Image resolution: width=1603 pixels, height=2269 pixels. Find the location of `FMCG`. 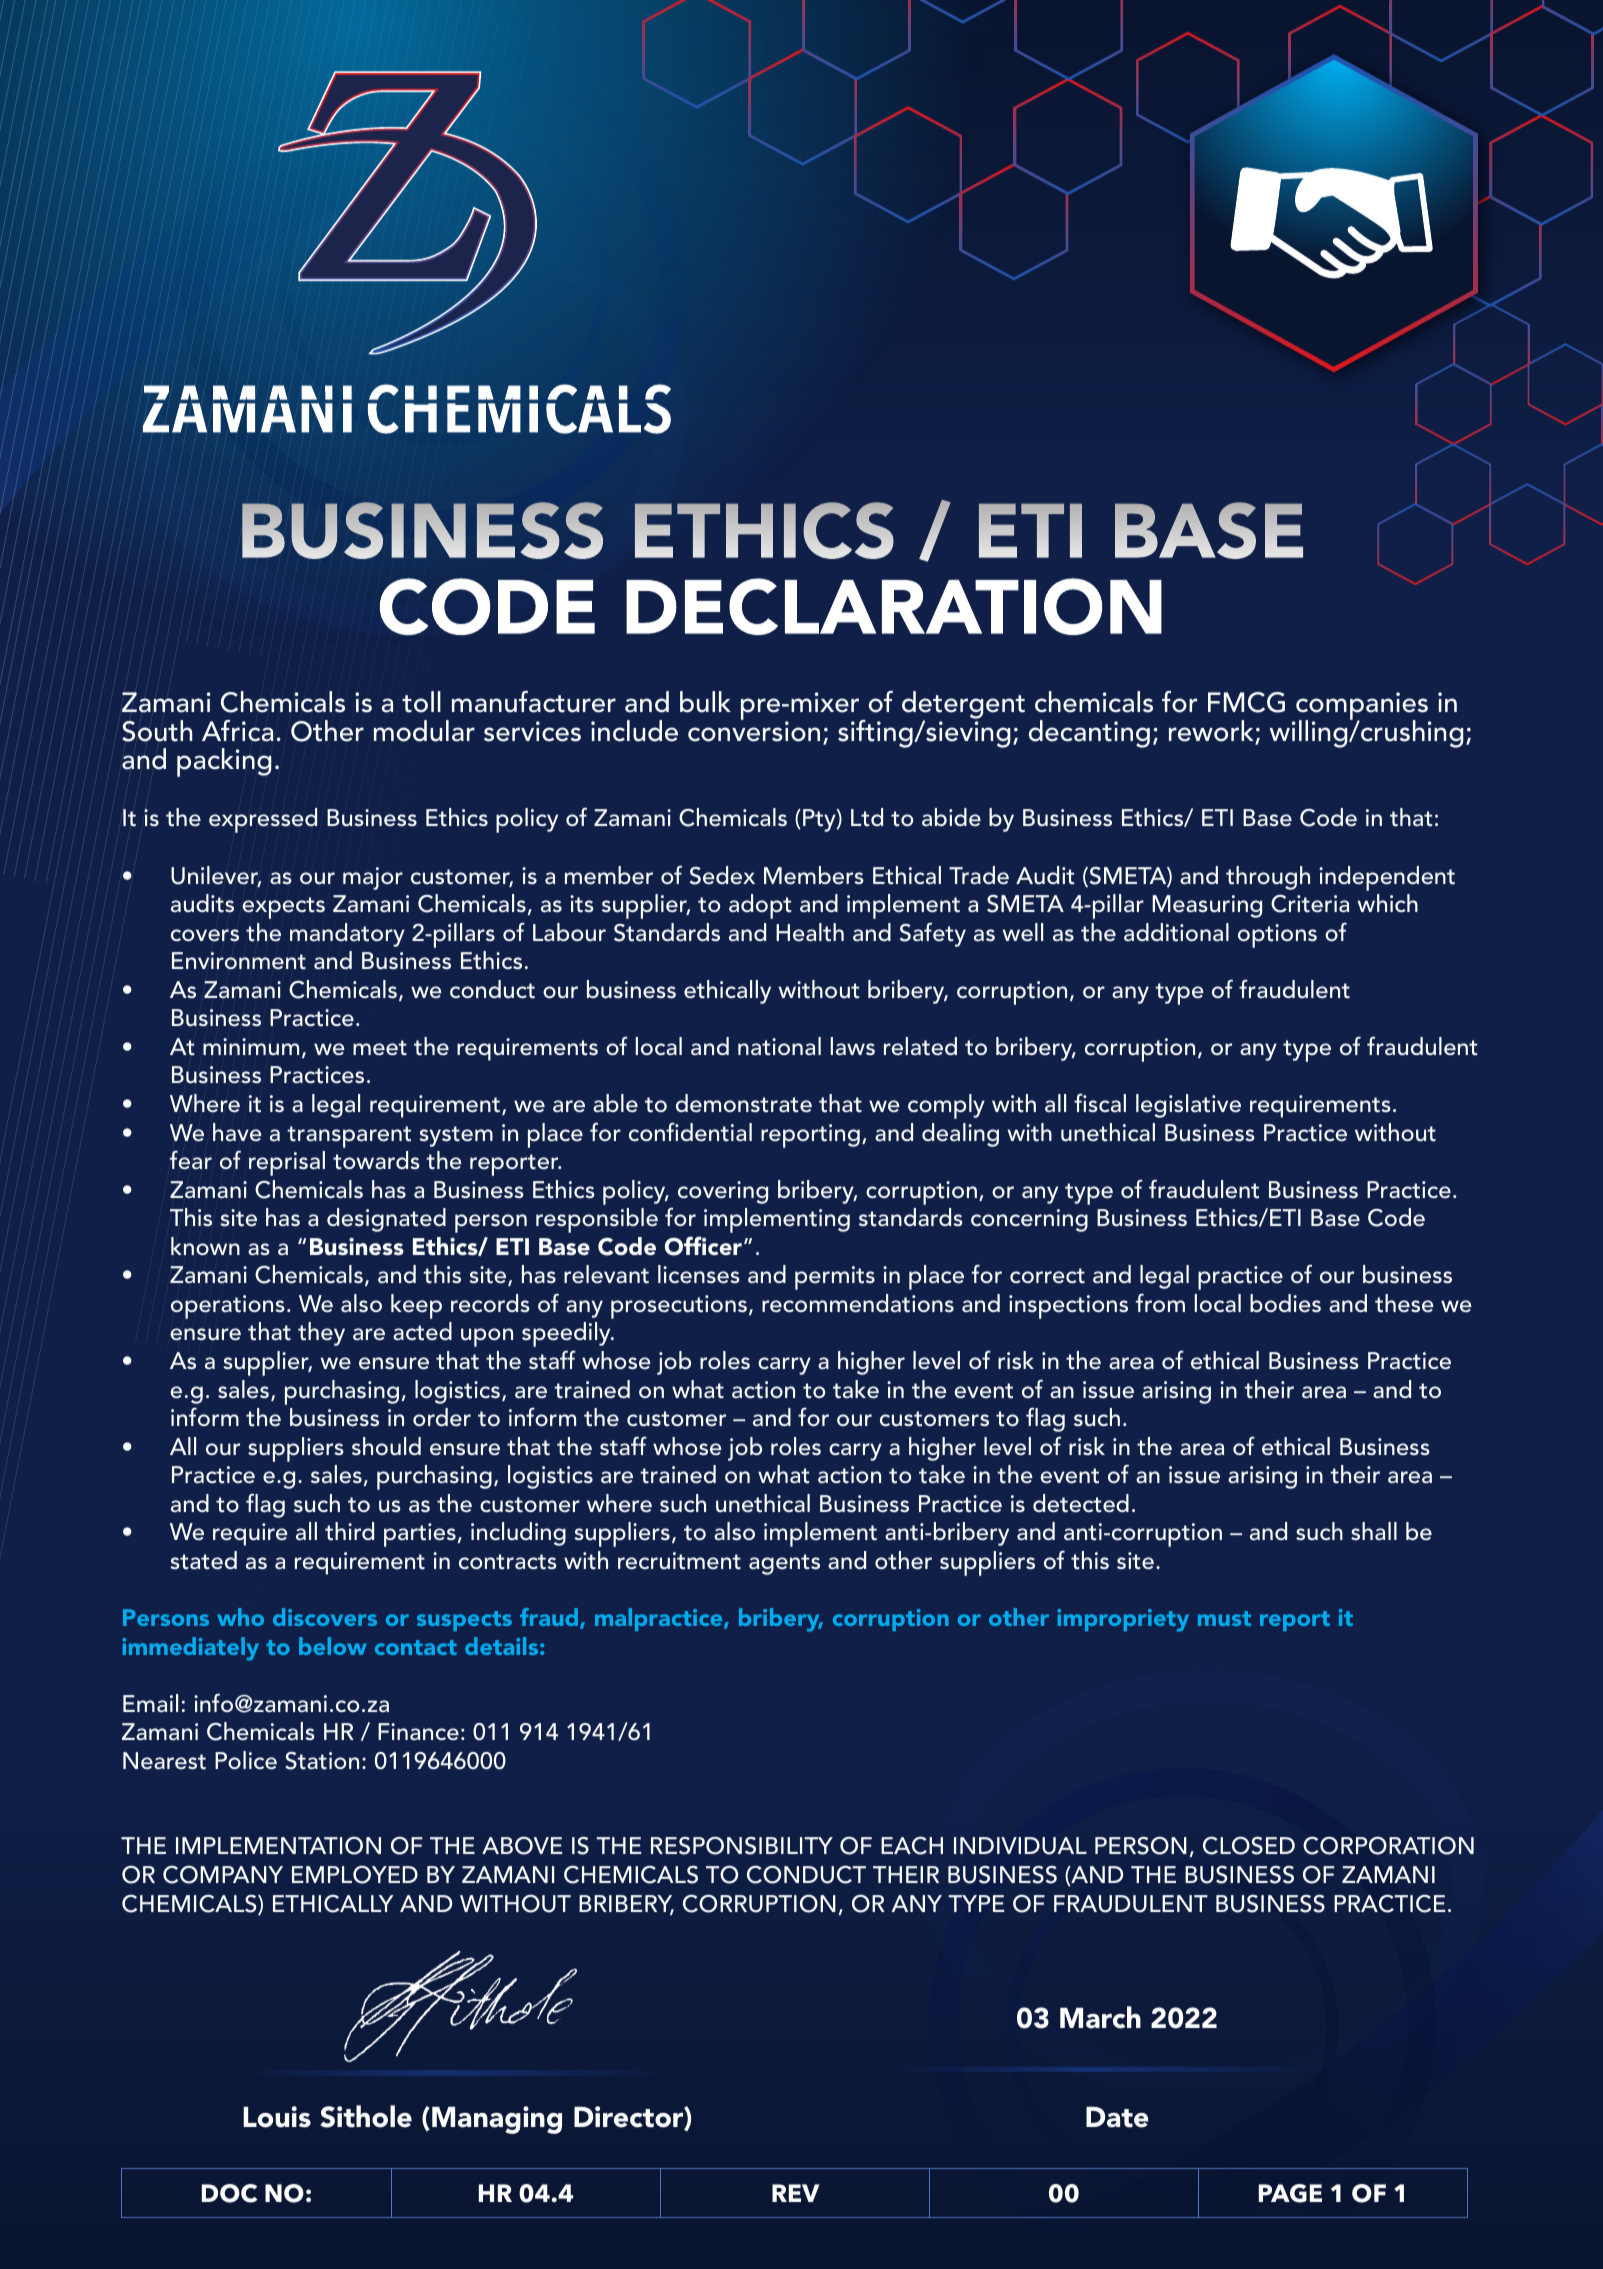

FMCG is located at coordinates (1246, 702).
